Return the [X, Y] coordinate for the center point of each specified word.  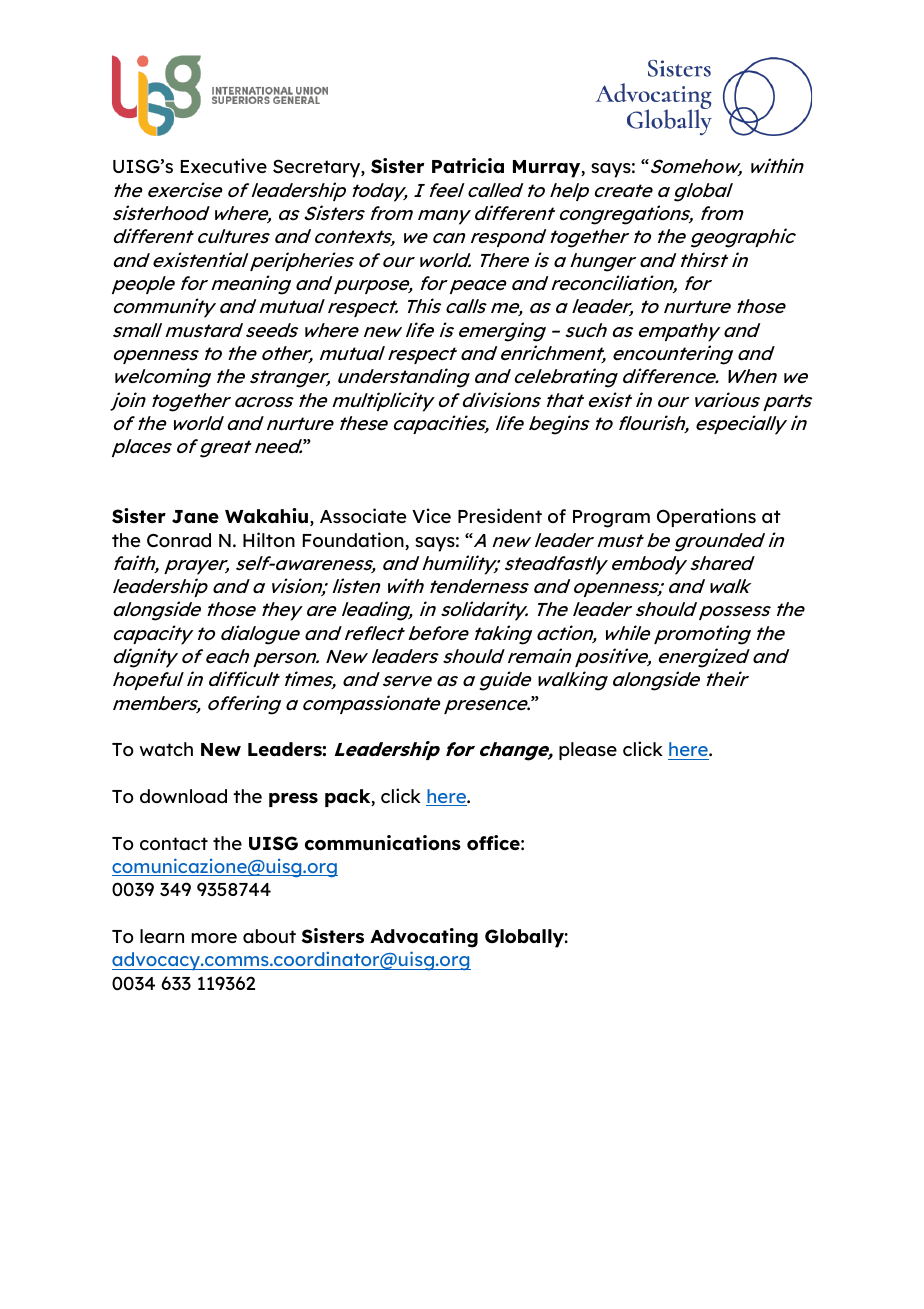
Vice [431, 515]
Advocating [424, 938]
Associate [363, 515]
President [500, 515]
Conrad [179, 540]
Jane [195, 516]
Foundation [354, 541]
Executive [224, 165]
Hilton [269, 539]
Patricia [468, 165]
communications [383, 842]
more [214, 938]
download [183, 796]
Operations [706, 517]
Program [611, 519]
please [588, 751]
